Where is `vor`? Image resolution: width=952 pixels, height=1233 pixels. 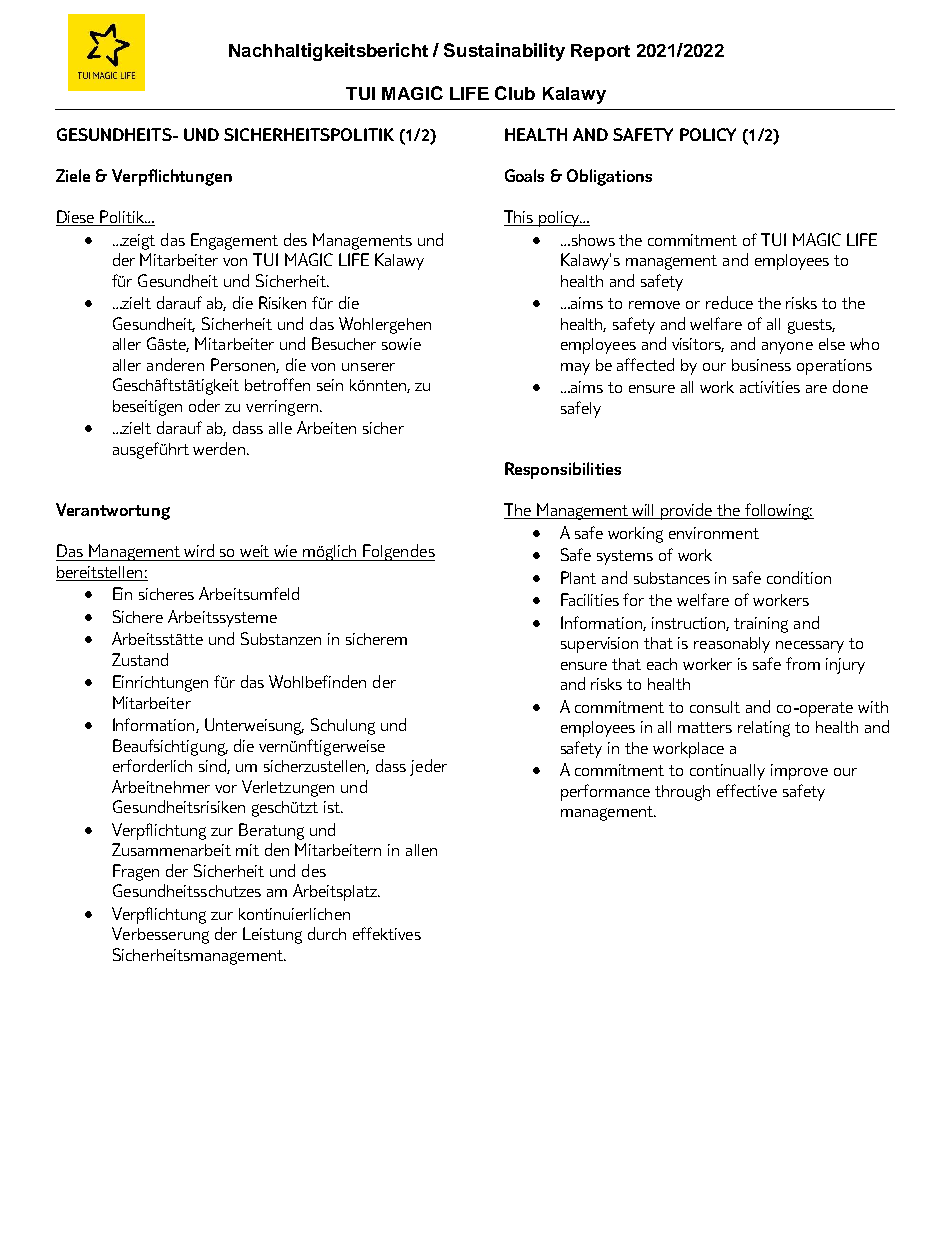
vor is located at coordinates (226, 789).
